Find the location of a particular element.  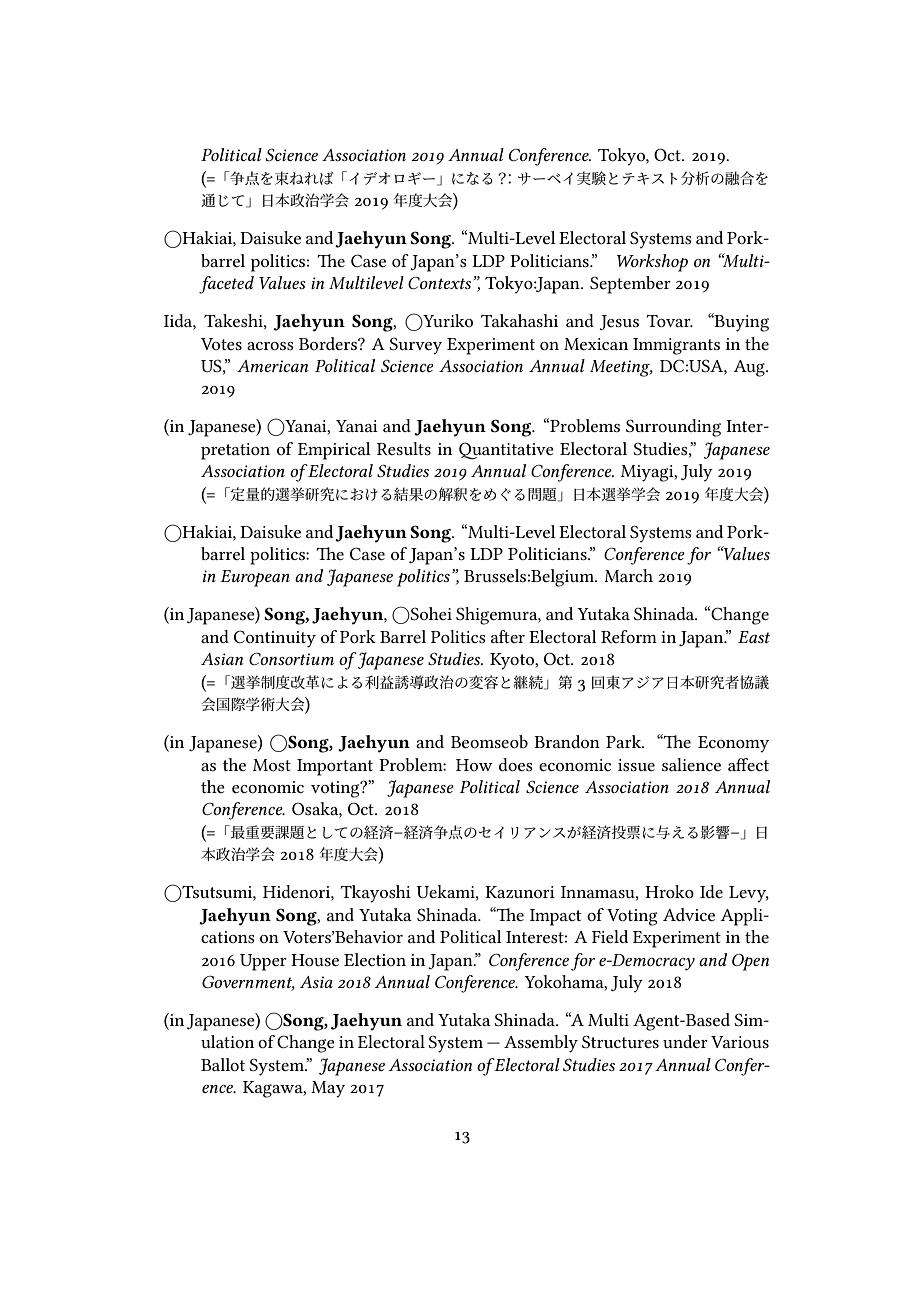

across is located at coordinates (270, 346).
